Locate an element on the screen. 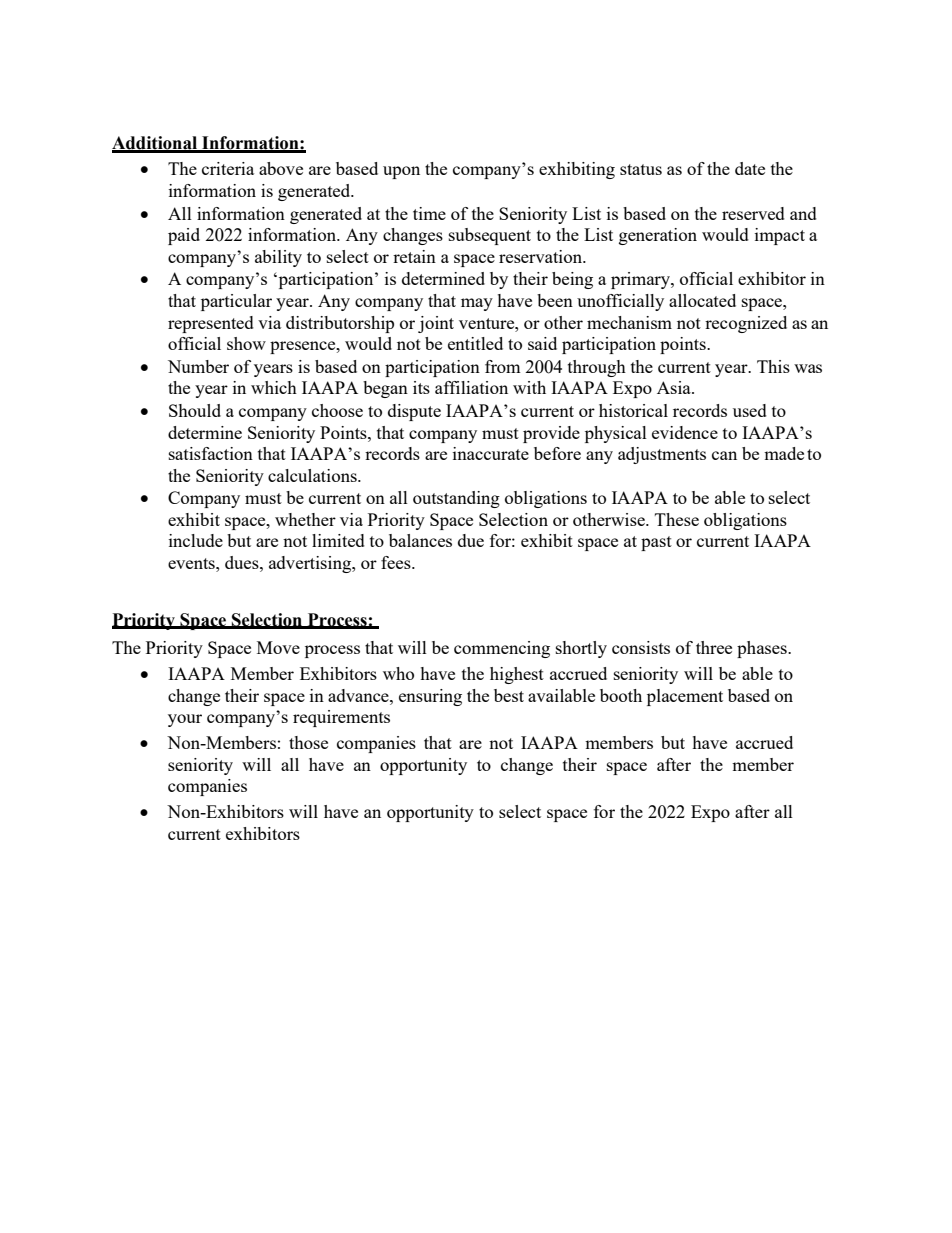 This screenshot has height=1233, width=952. include is located at coordinates (196, 540).
